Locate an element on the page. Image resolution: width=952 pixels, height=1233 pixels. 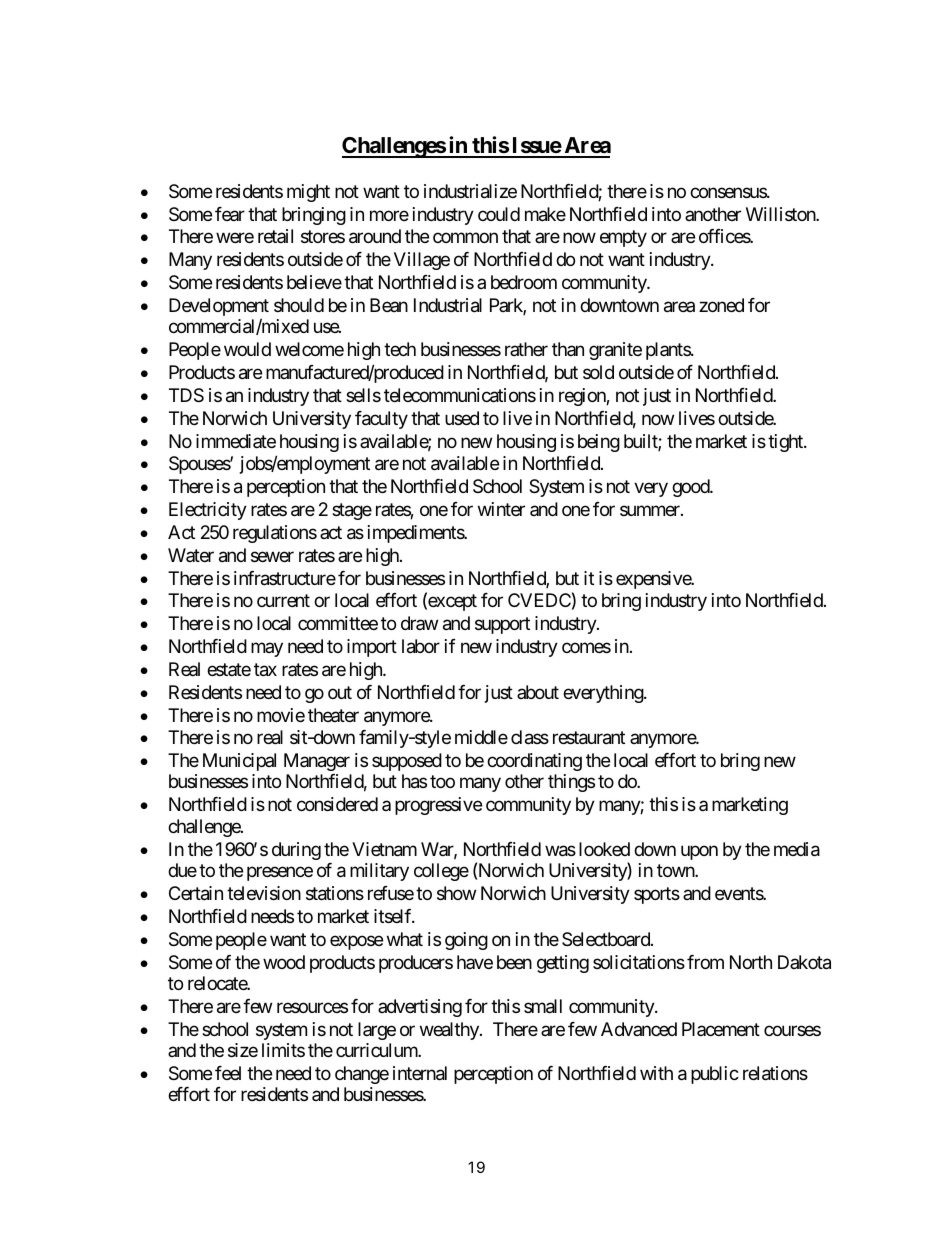
upon is located at coordinates (699, 852).
